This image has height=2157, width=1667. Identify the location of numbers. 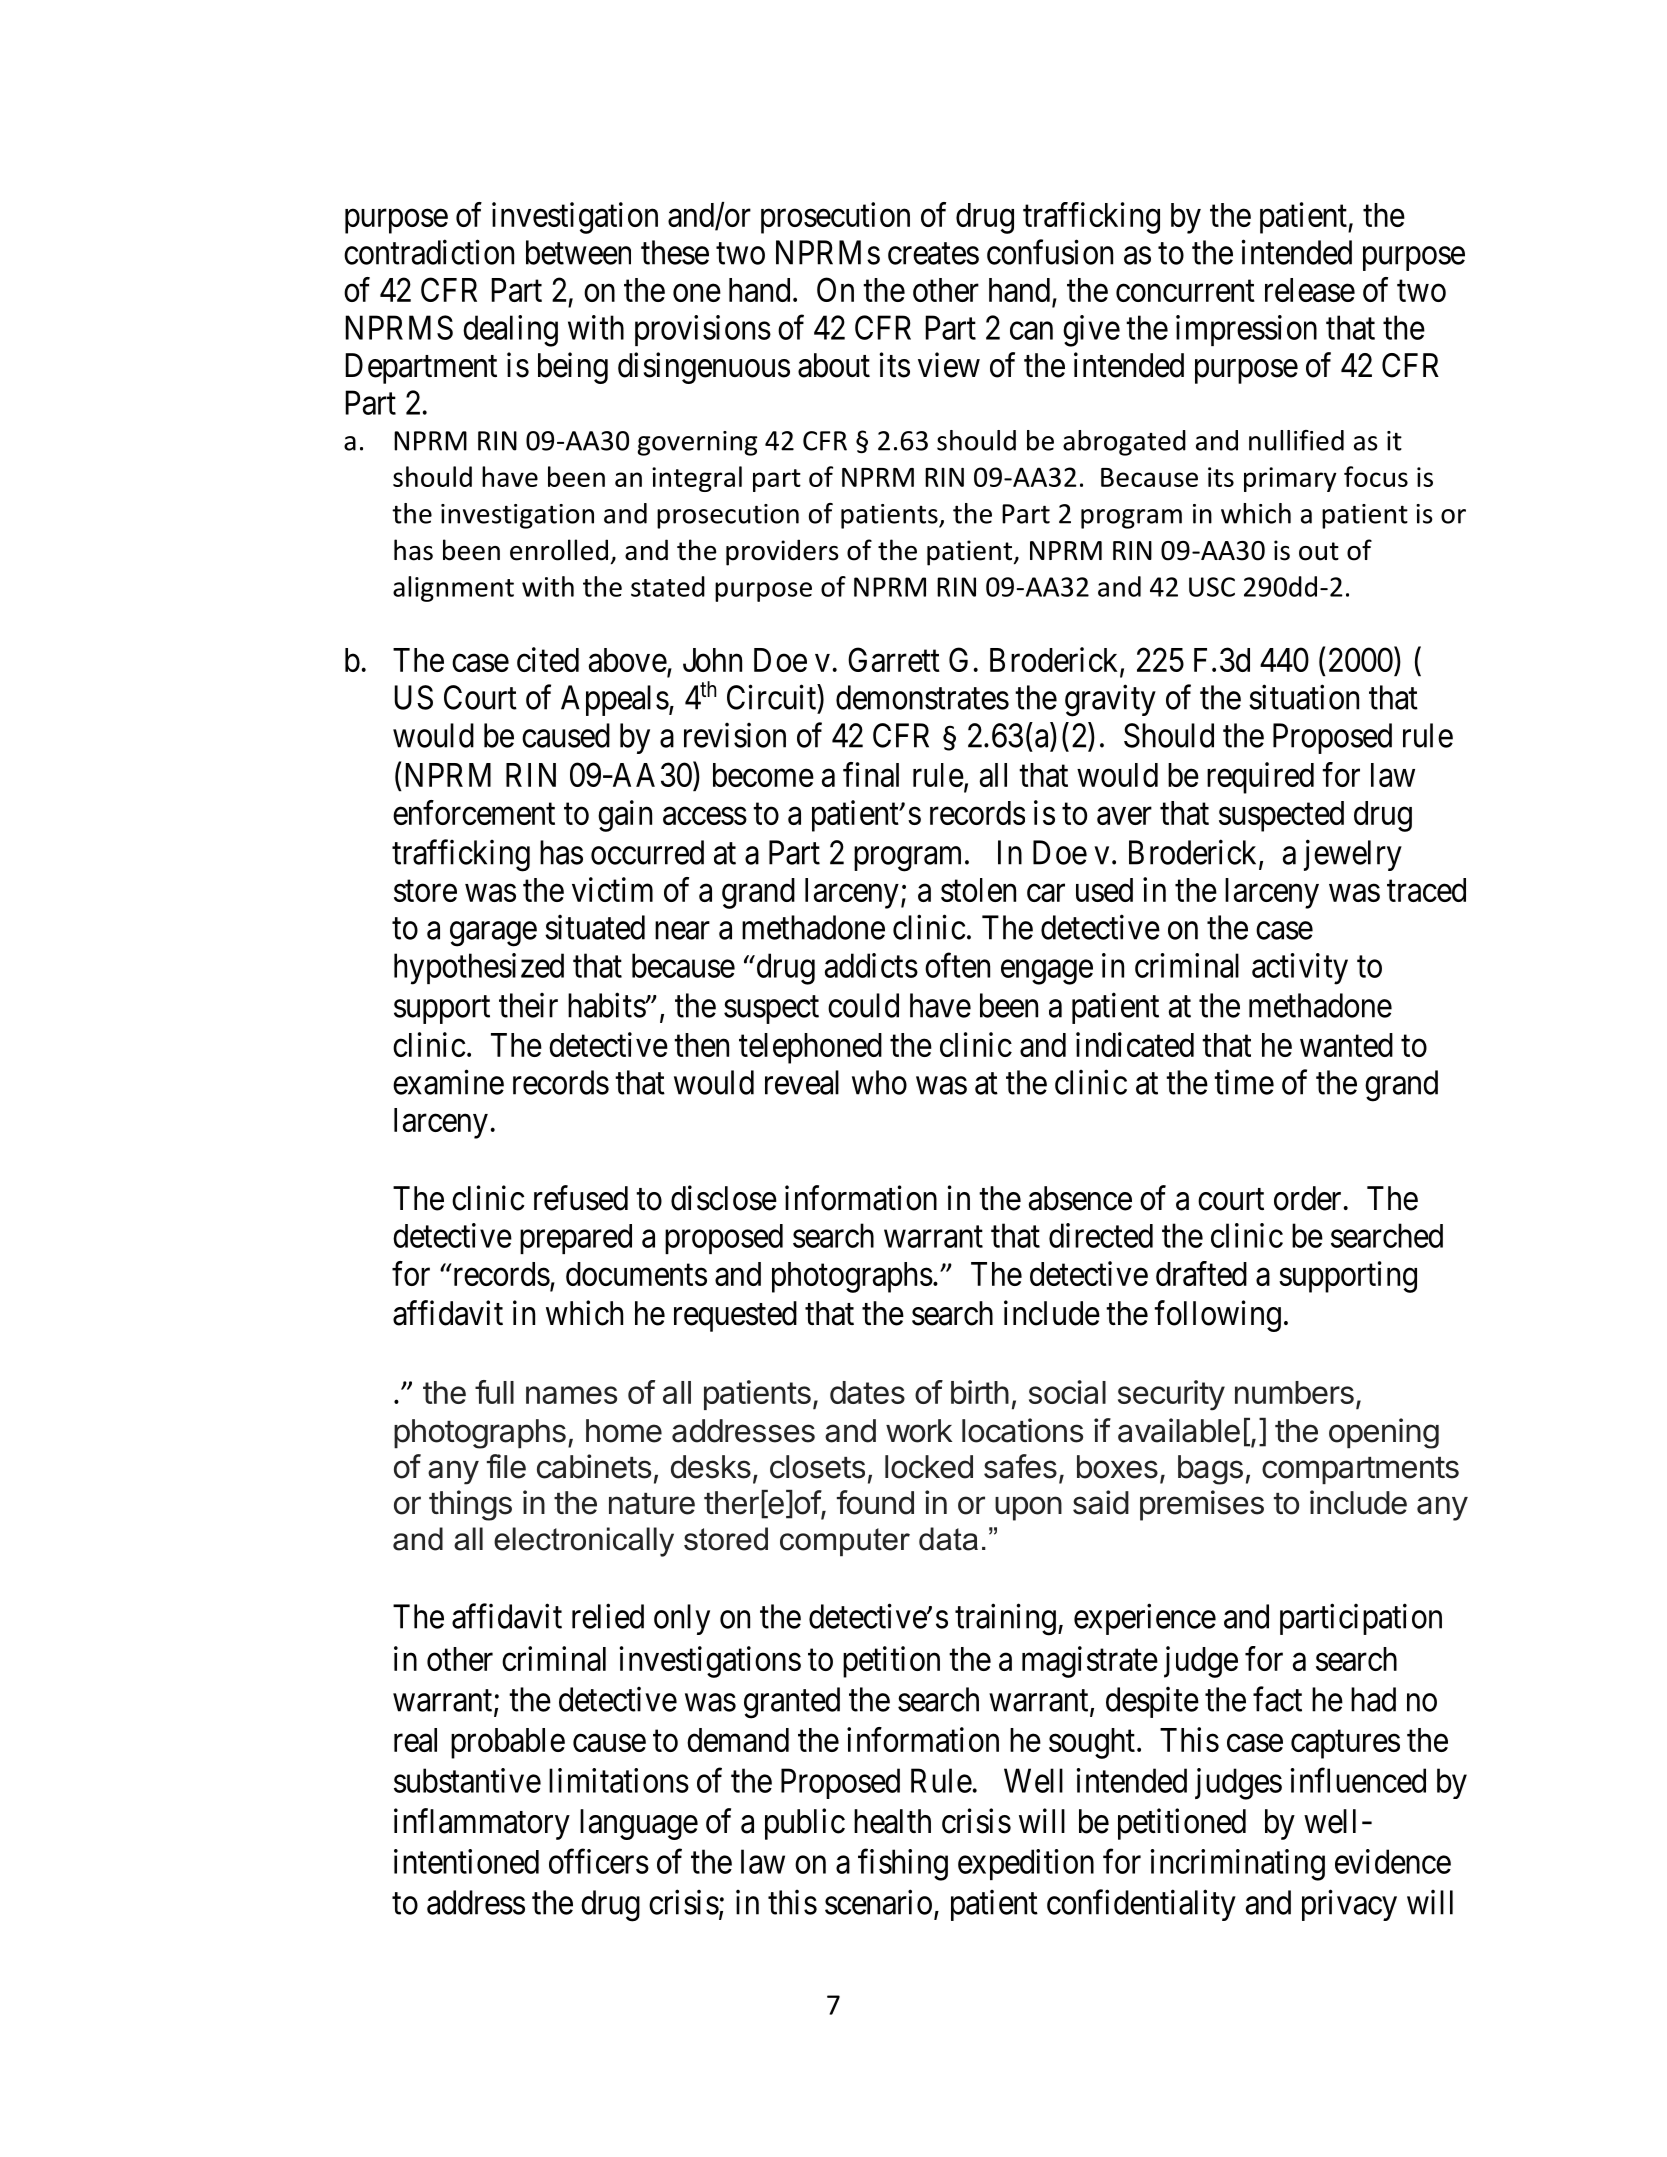
(1294, 1392).
